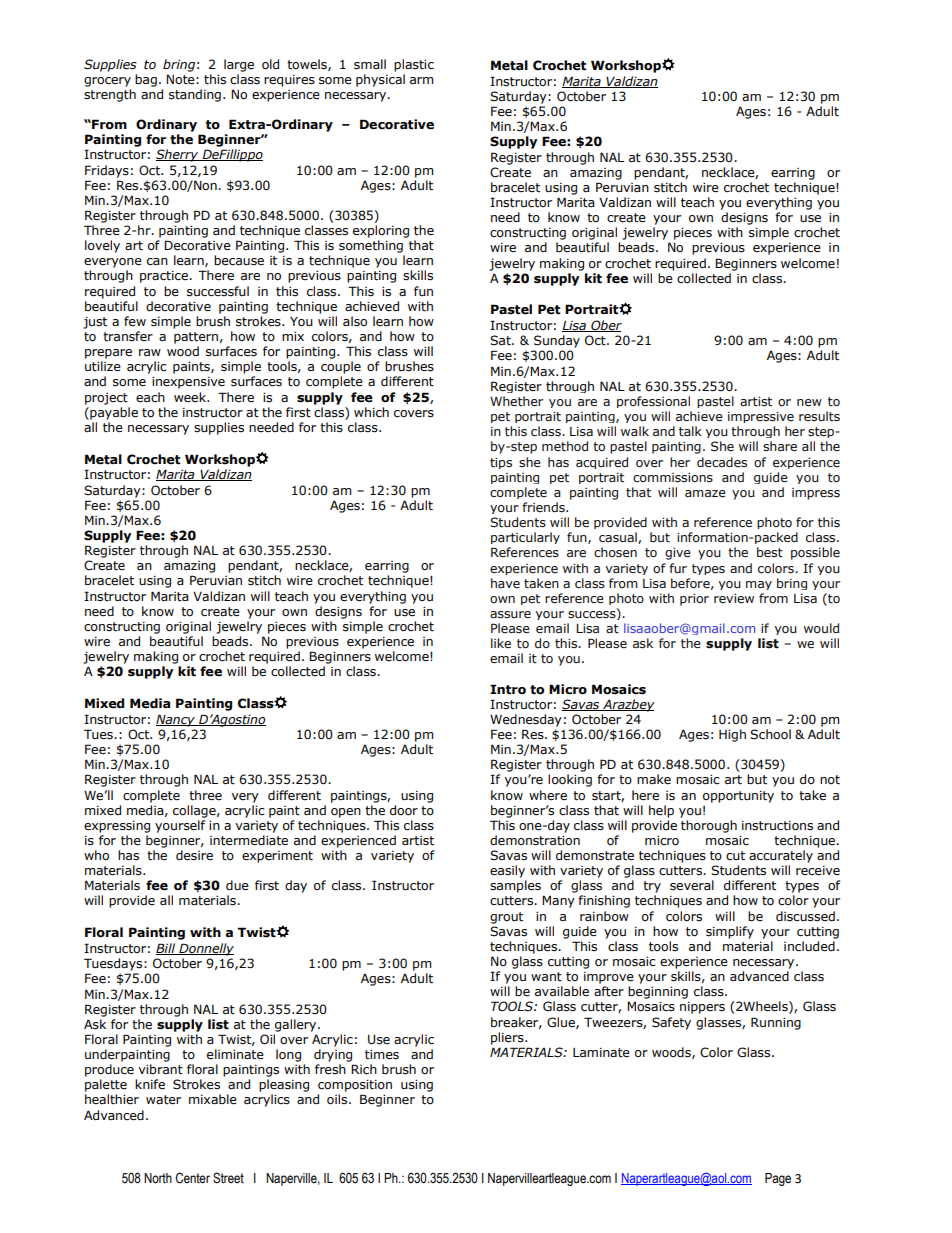 This screenshot has height=1233, width=952. I want to click on Center, so click(192, 1178).
